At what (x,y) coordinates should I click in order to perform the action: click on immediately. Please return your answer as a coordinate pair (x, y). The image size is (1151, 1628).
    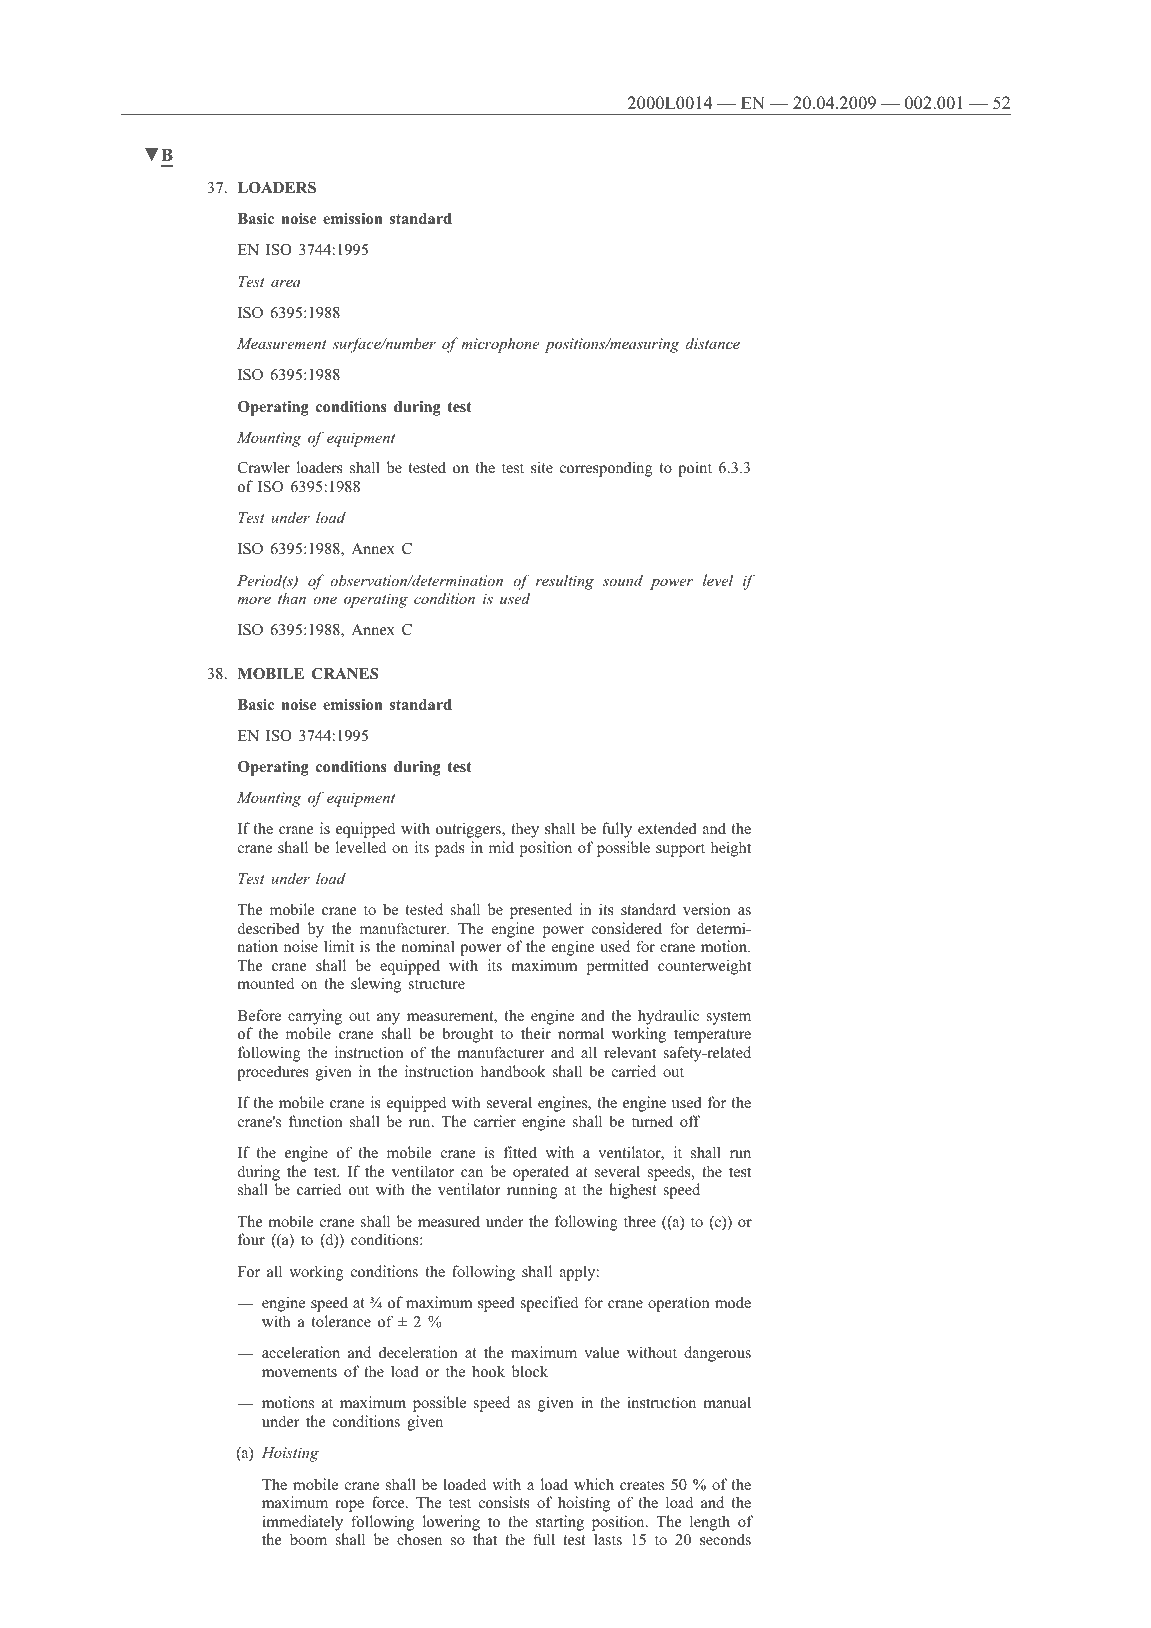
    Looking at the image, I should click on (302, 1523).
